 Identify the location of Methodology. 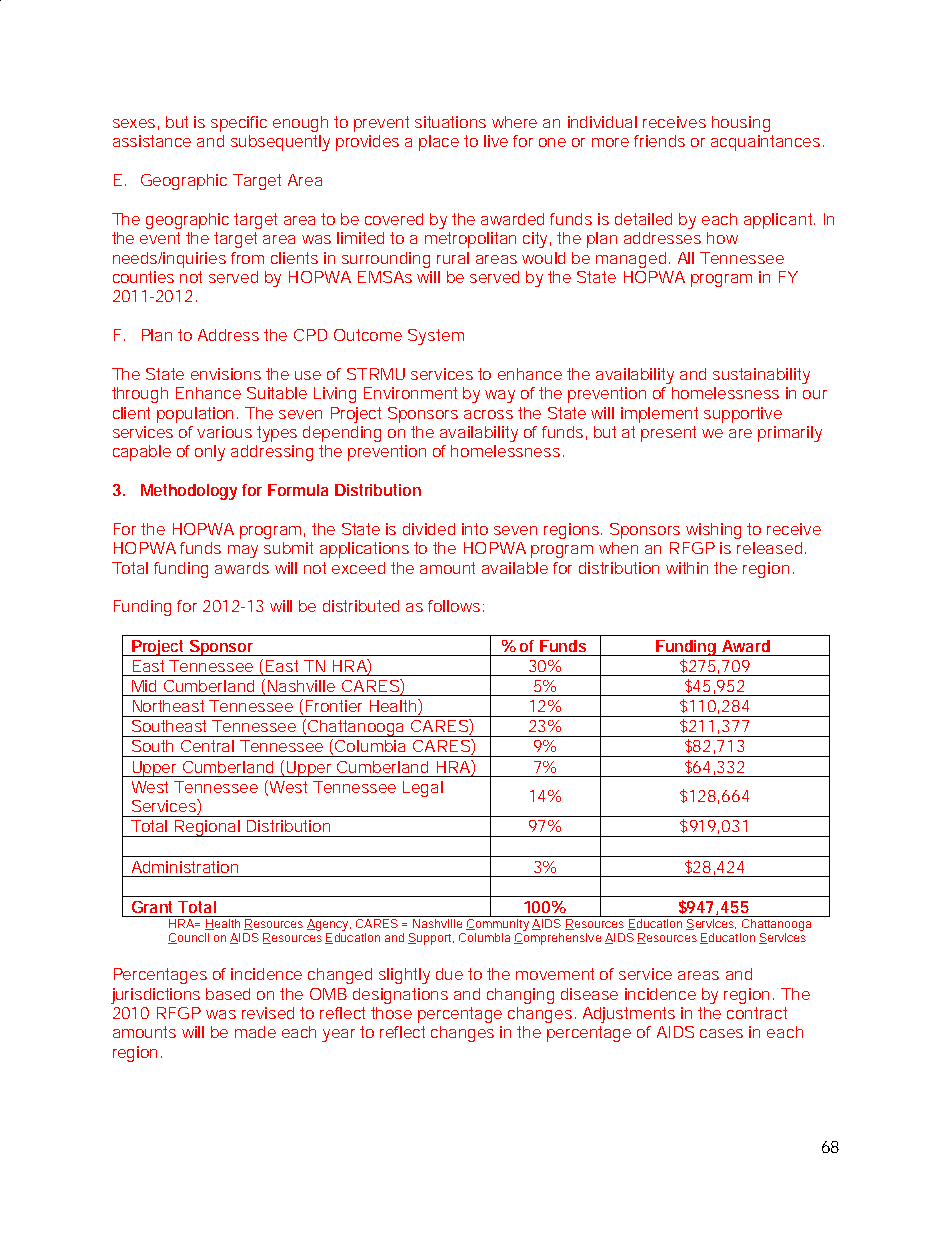
(189, 492).
